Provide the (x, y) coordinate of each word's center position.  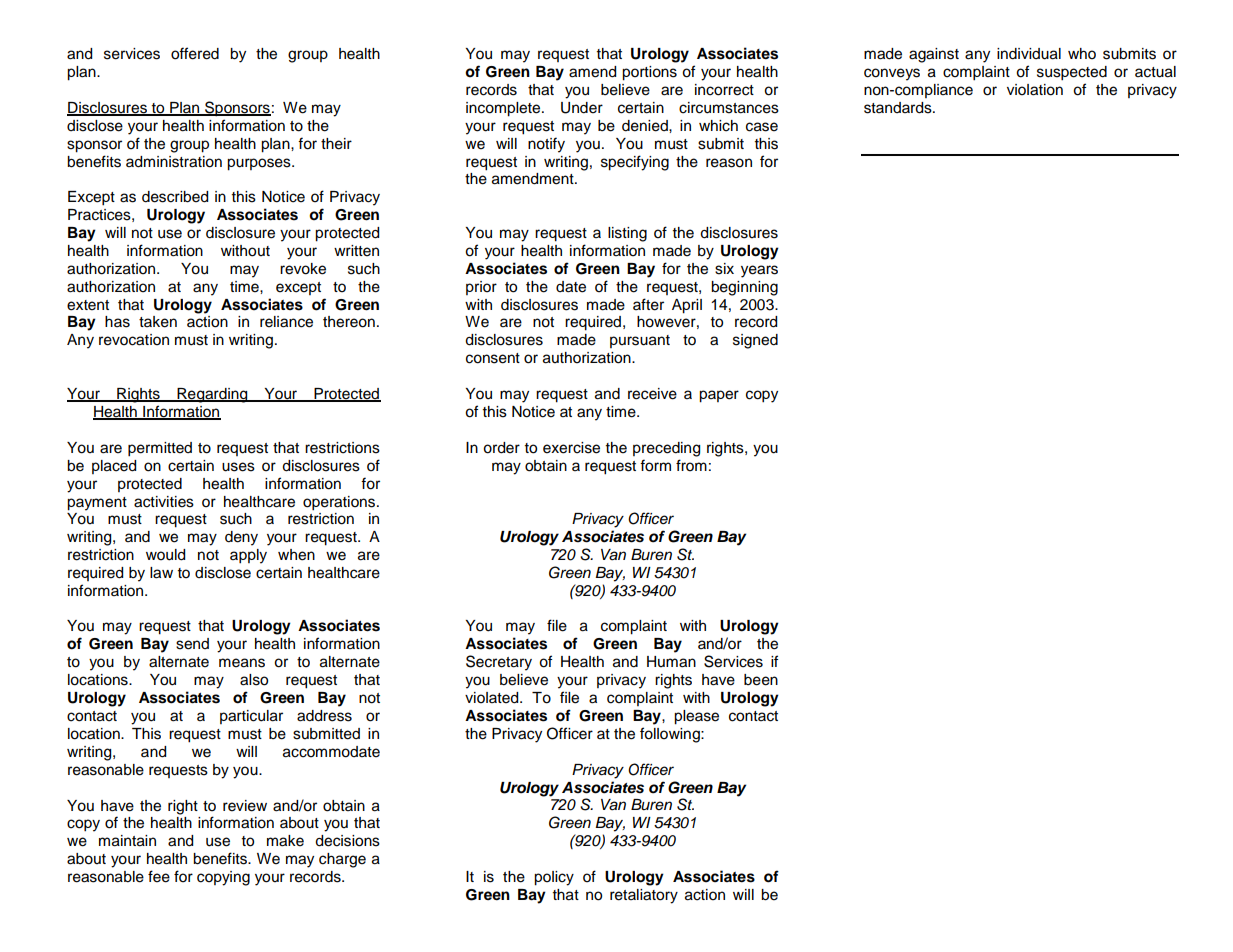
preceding (666, 449)
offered (195, 53)
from (691, 465)
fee (159, 876)
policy (554, 878)
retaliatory (644, 896)
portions (649, 73)
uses (238, 467)
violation (1035, 90)
